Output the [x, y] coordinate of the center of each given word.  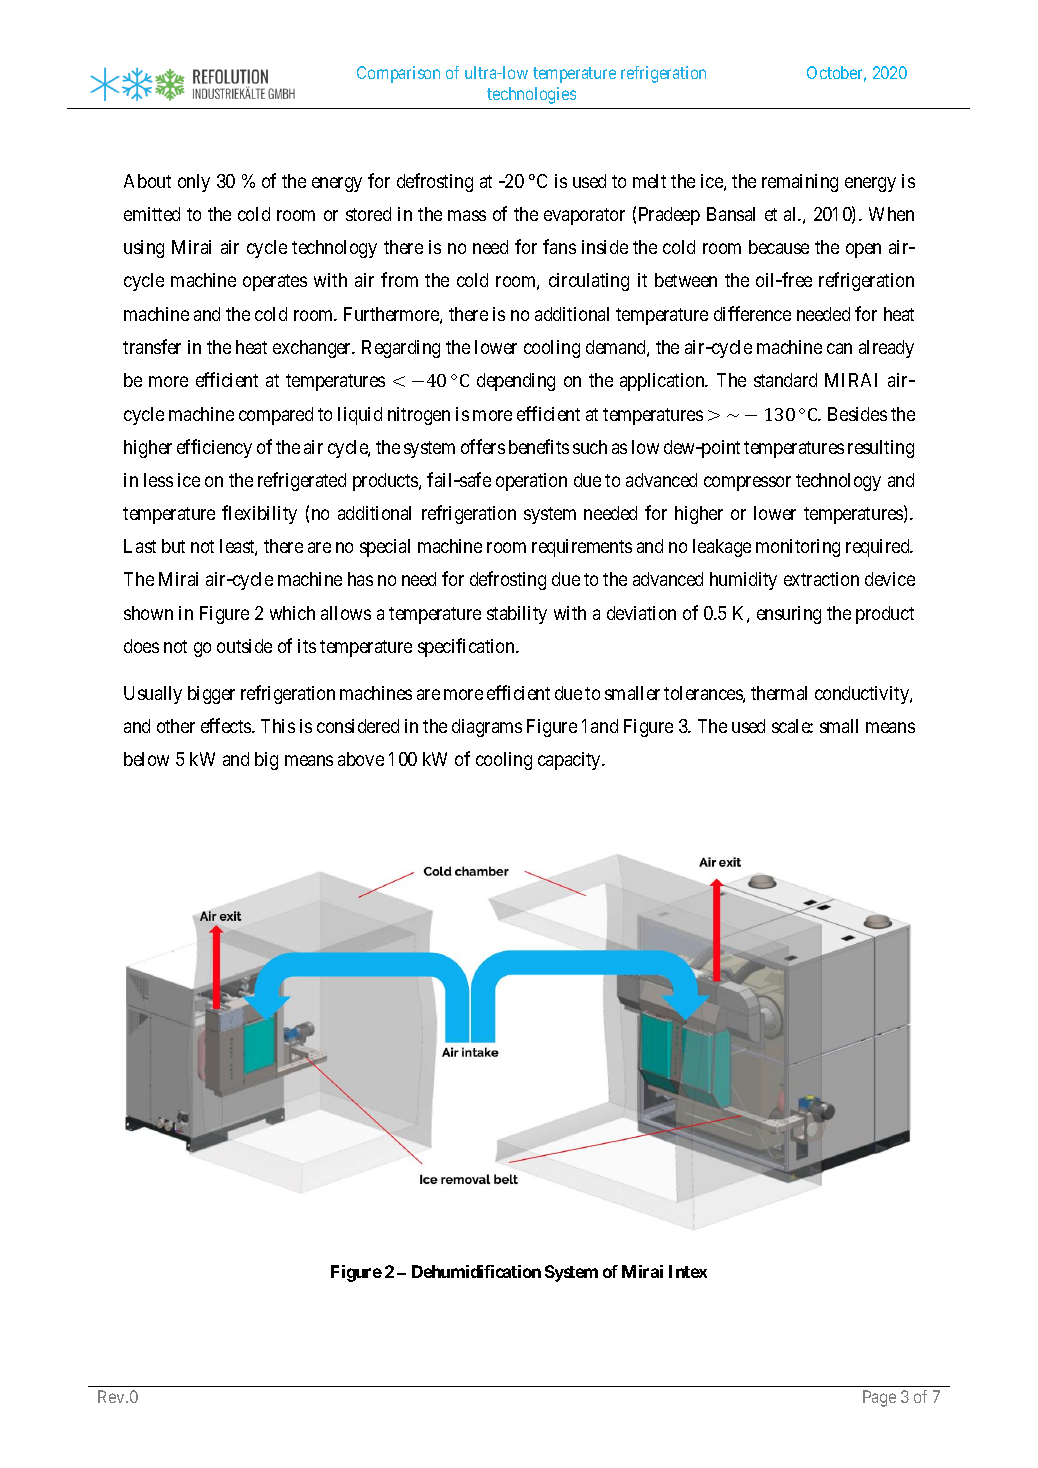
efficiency [214, 448]
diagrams [487, 728]
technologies [531, 95]
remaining [800, 183]
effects [227, 725]
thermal [779, 693]
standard [785, 380]
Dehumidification [476, 1271]
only [194, 183]
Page [879, 1398]
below [146, 759]
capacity [571, 761]
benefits [539, 446]
